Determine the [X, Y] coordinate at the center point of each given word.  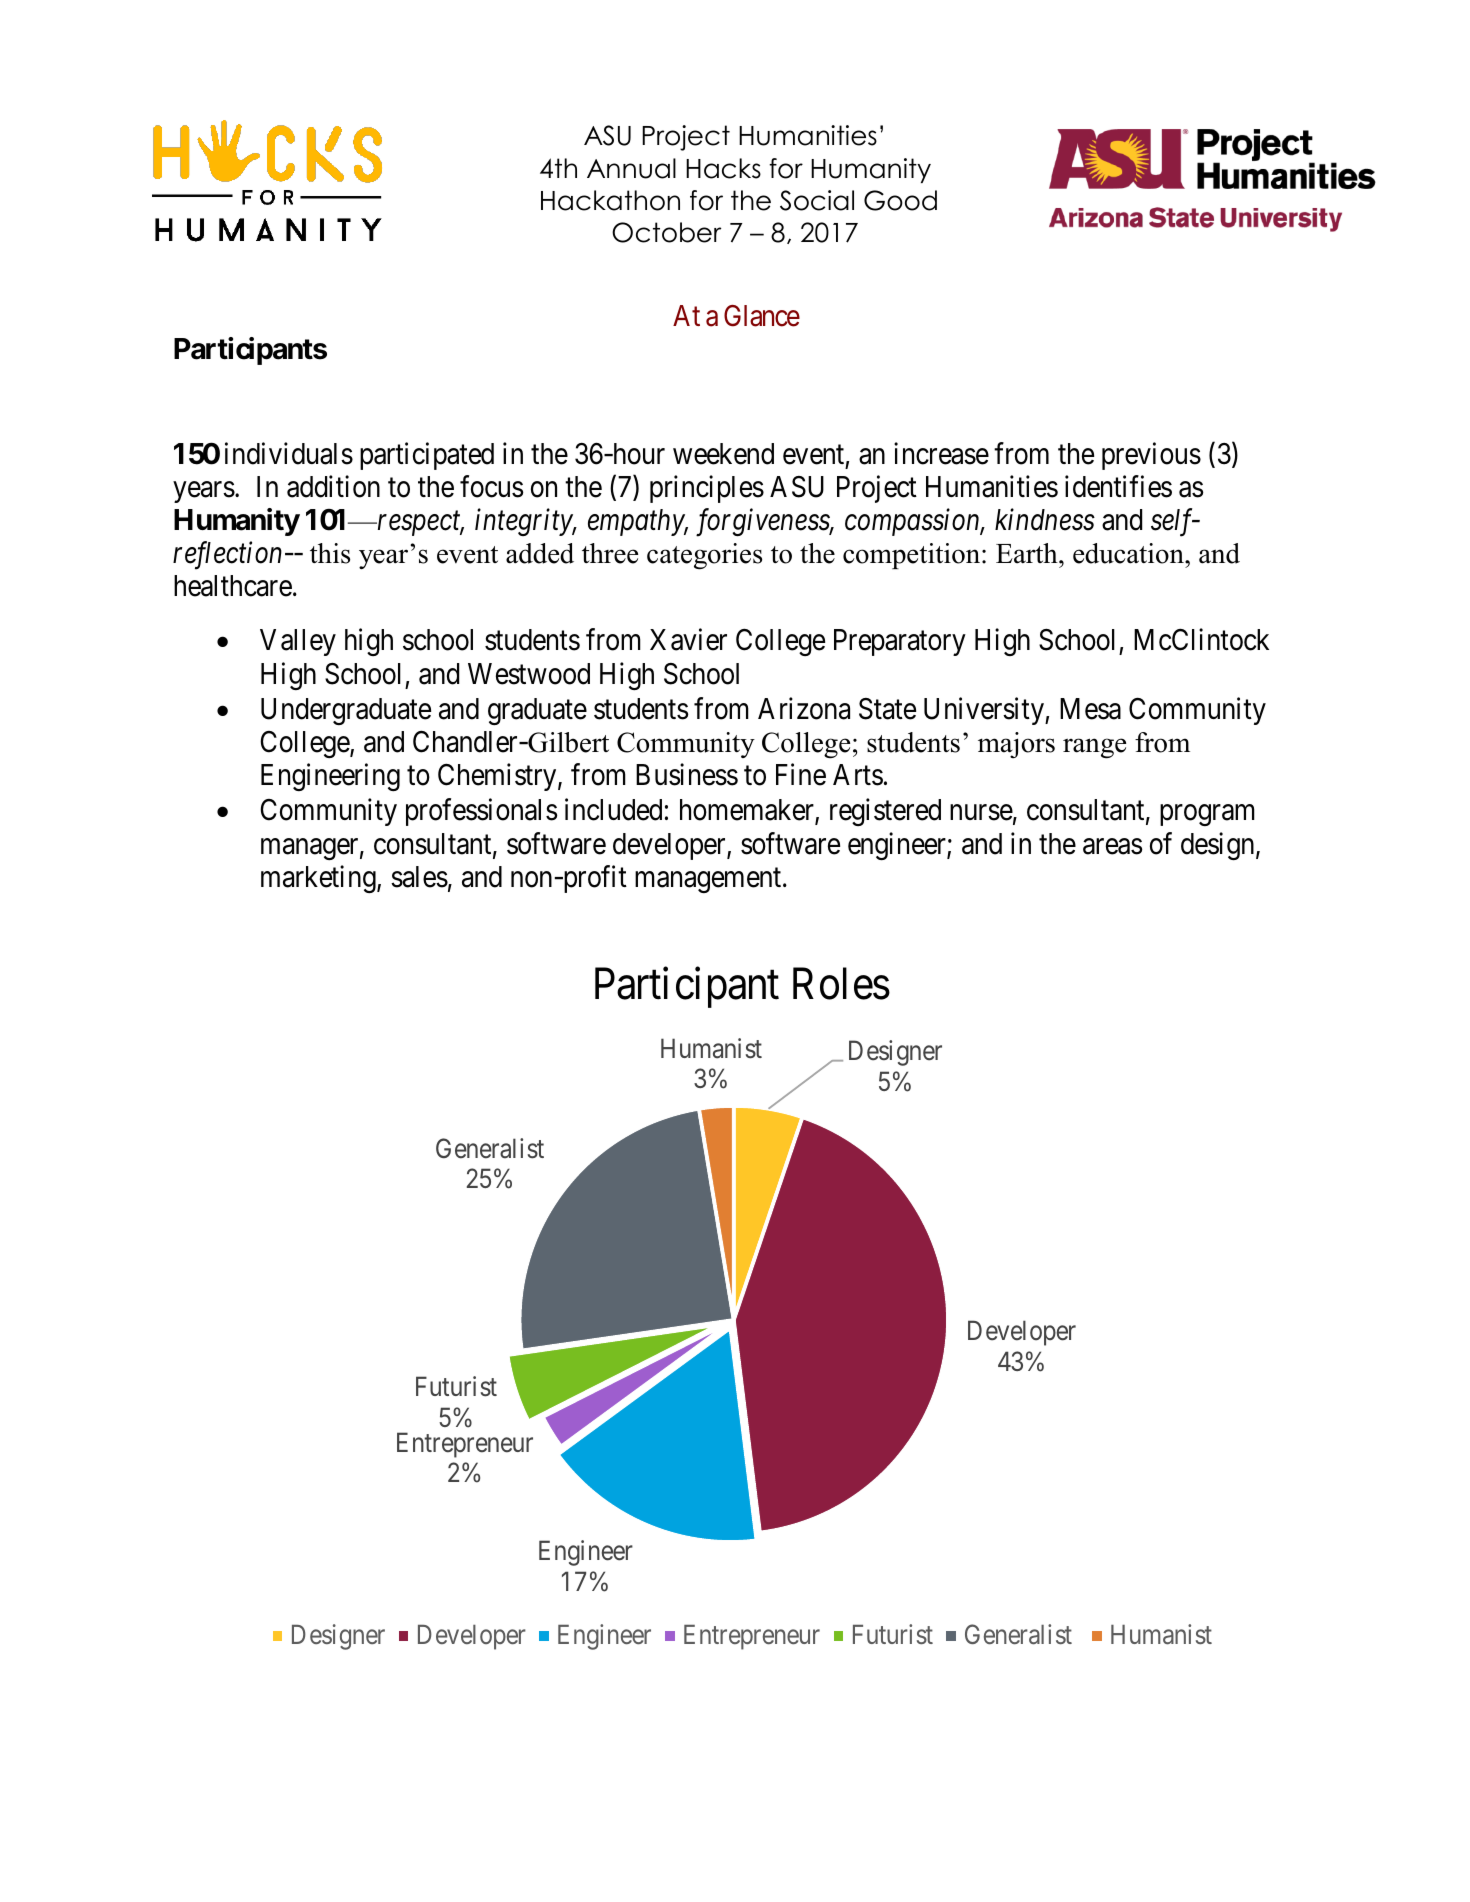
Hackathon [610, 200]
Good [900, 200]
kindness [1045, 519]
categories [704, 556]
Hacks [723, 168]
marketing [319, 879]
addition [333, 486]
